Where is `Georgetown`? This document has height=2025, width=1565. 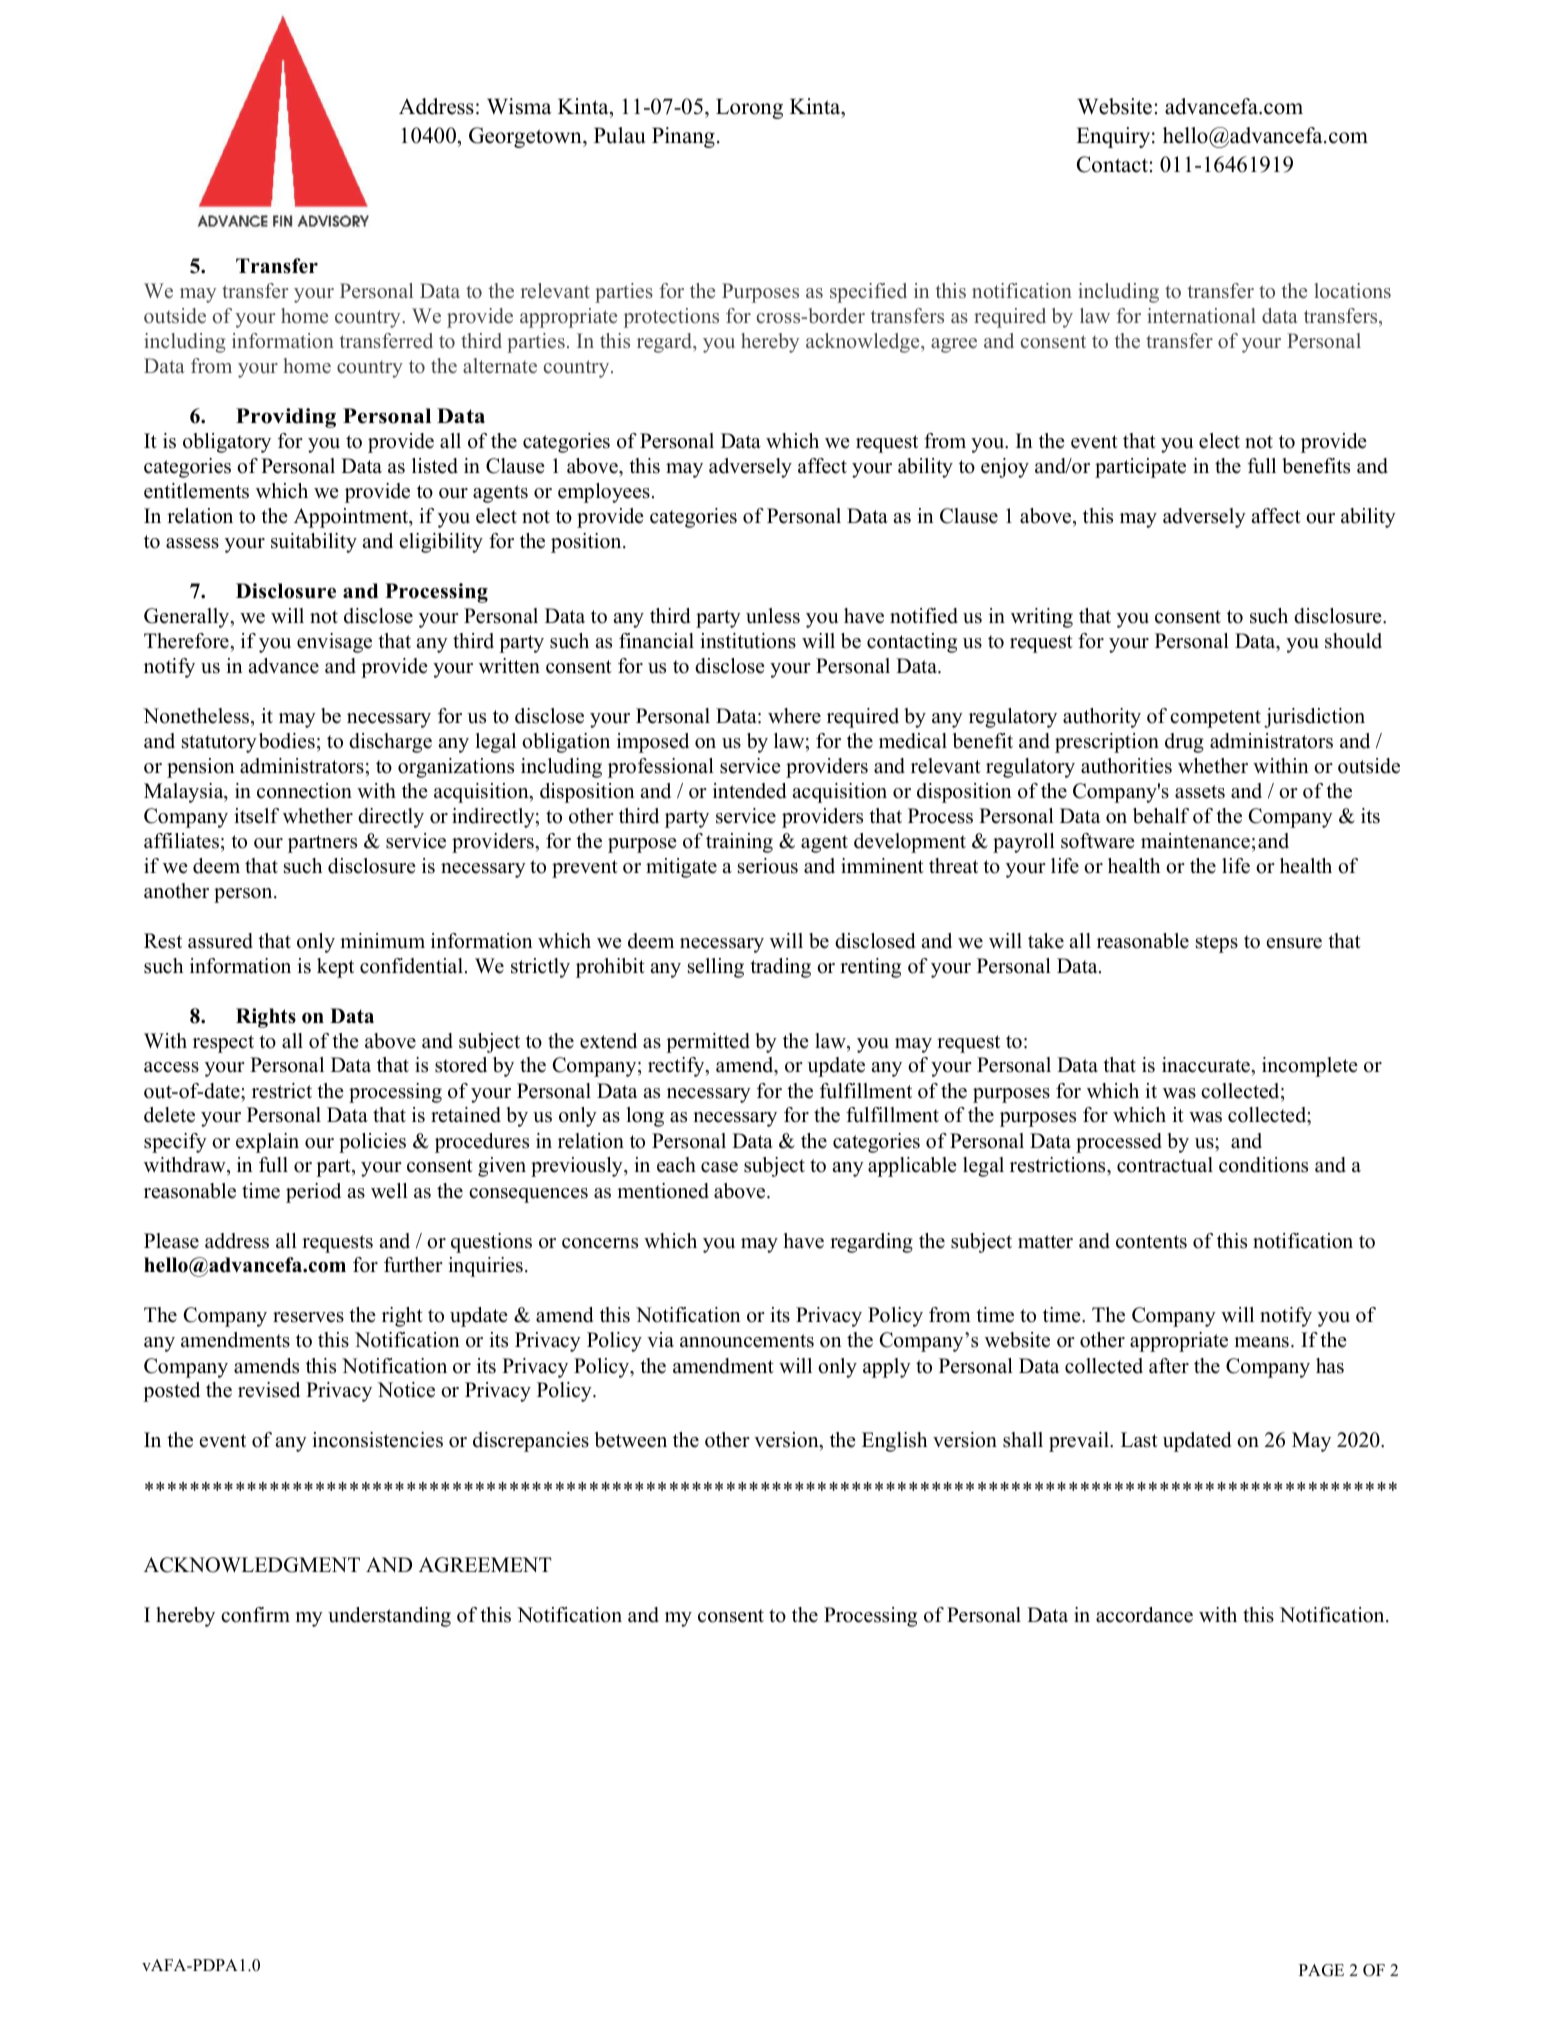
Georgetown is located at coordinates (526, 137).
